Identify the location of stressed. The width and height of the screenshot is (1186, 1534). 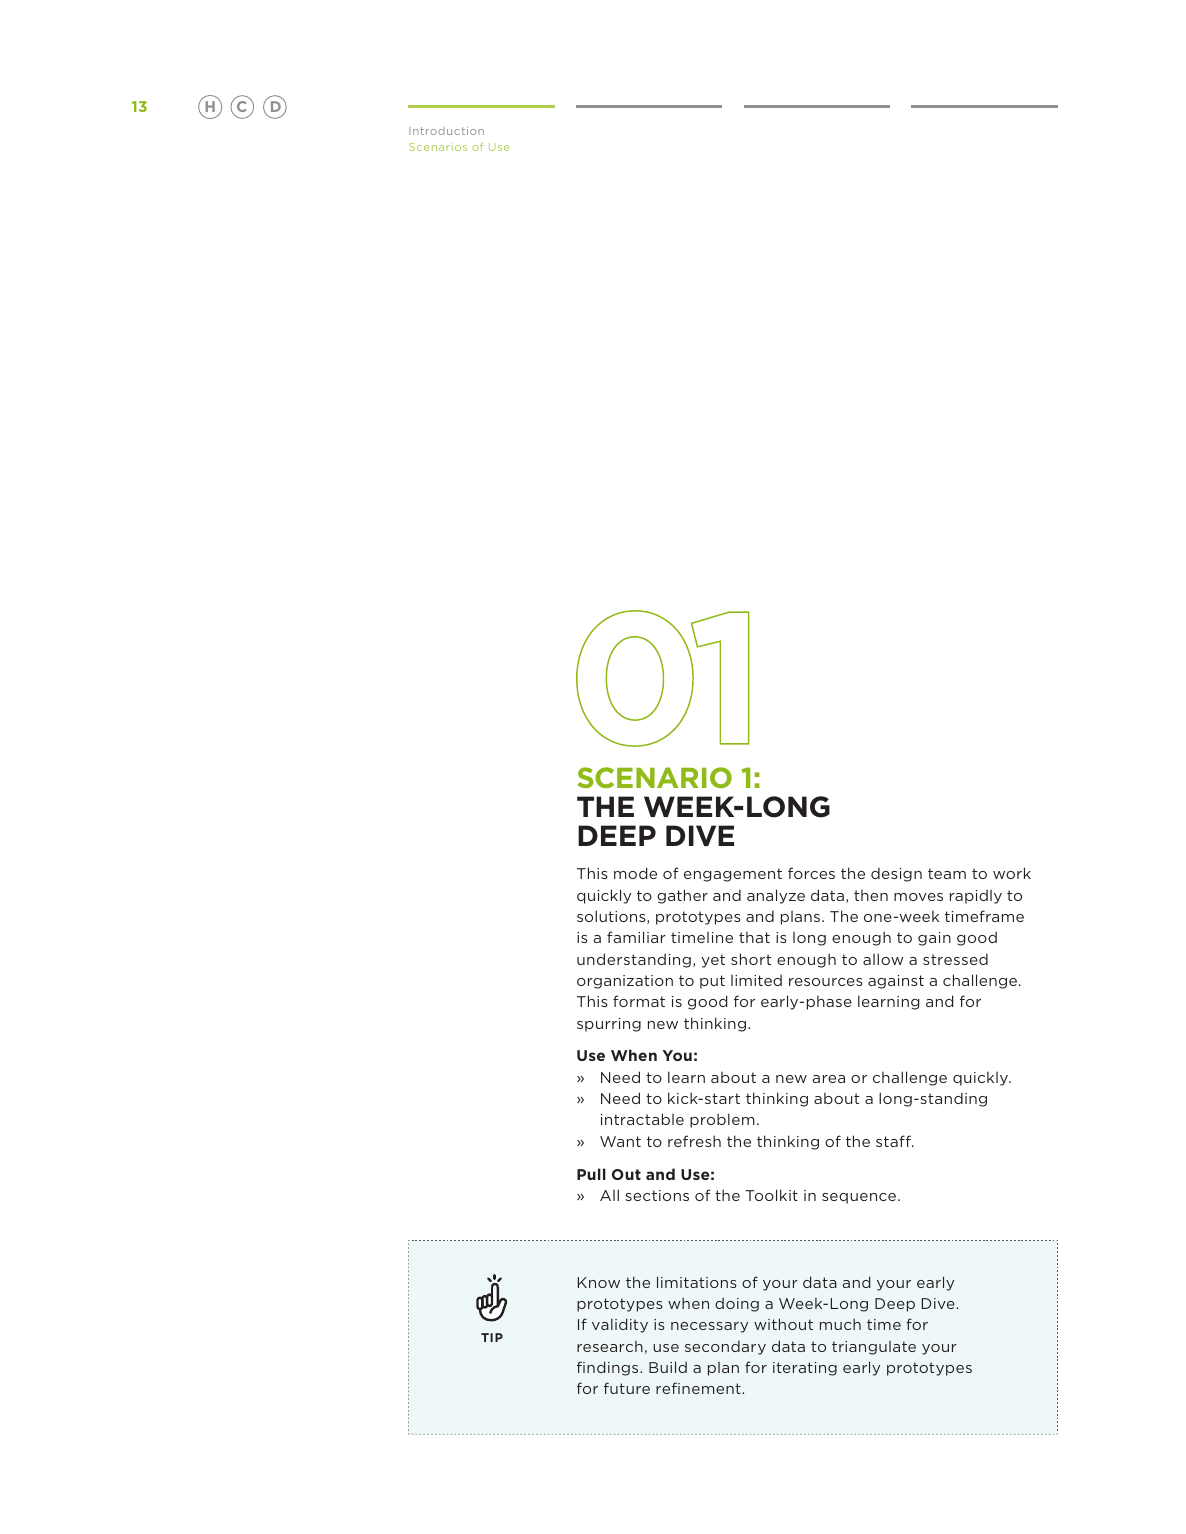
(955, 959).
